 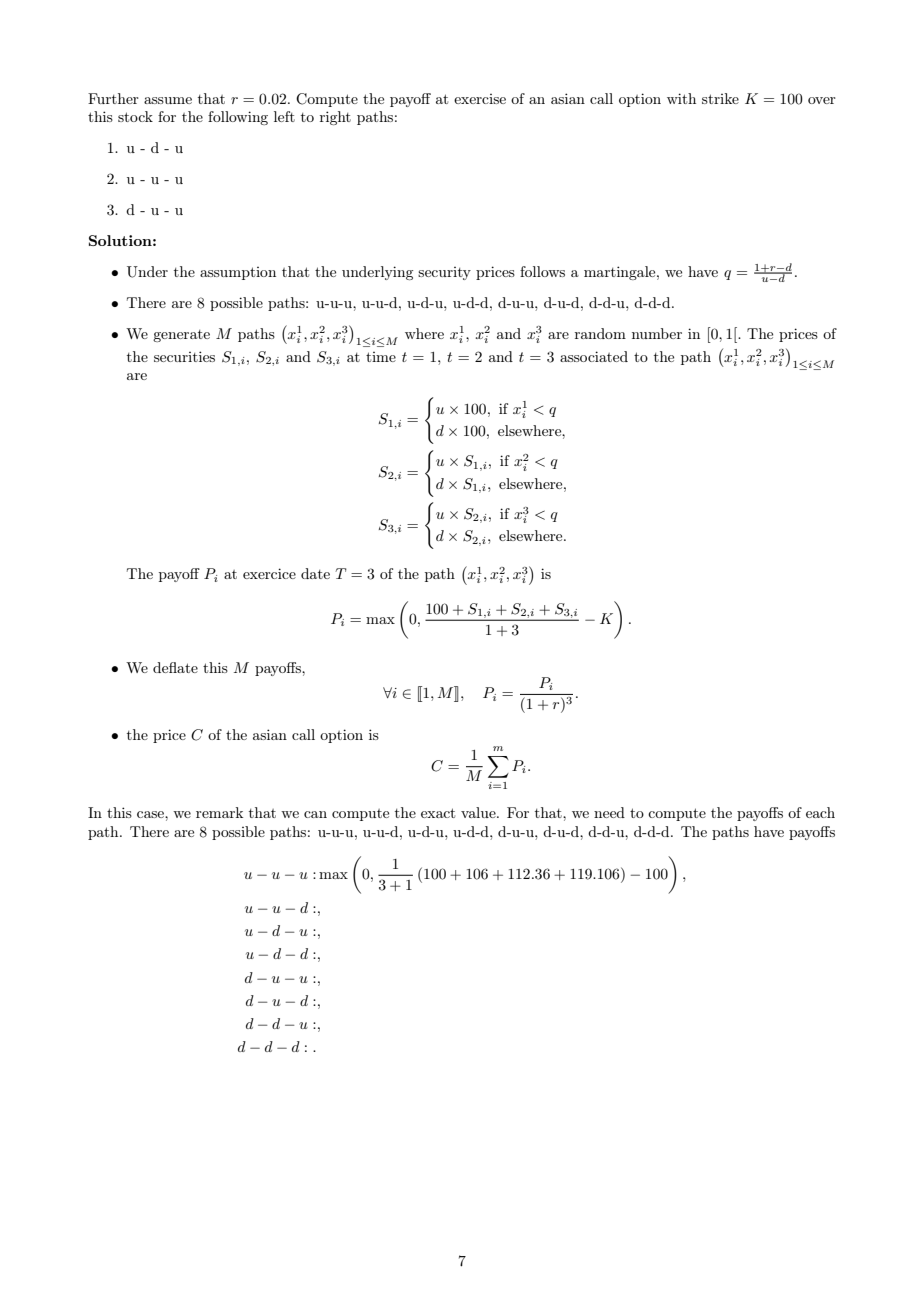 I want to click on exercise, so click(x=480, y=99).
